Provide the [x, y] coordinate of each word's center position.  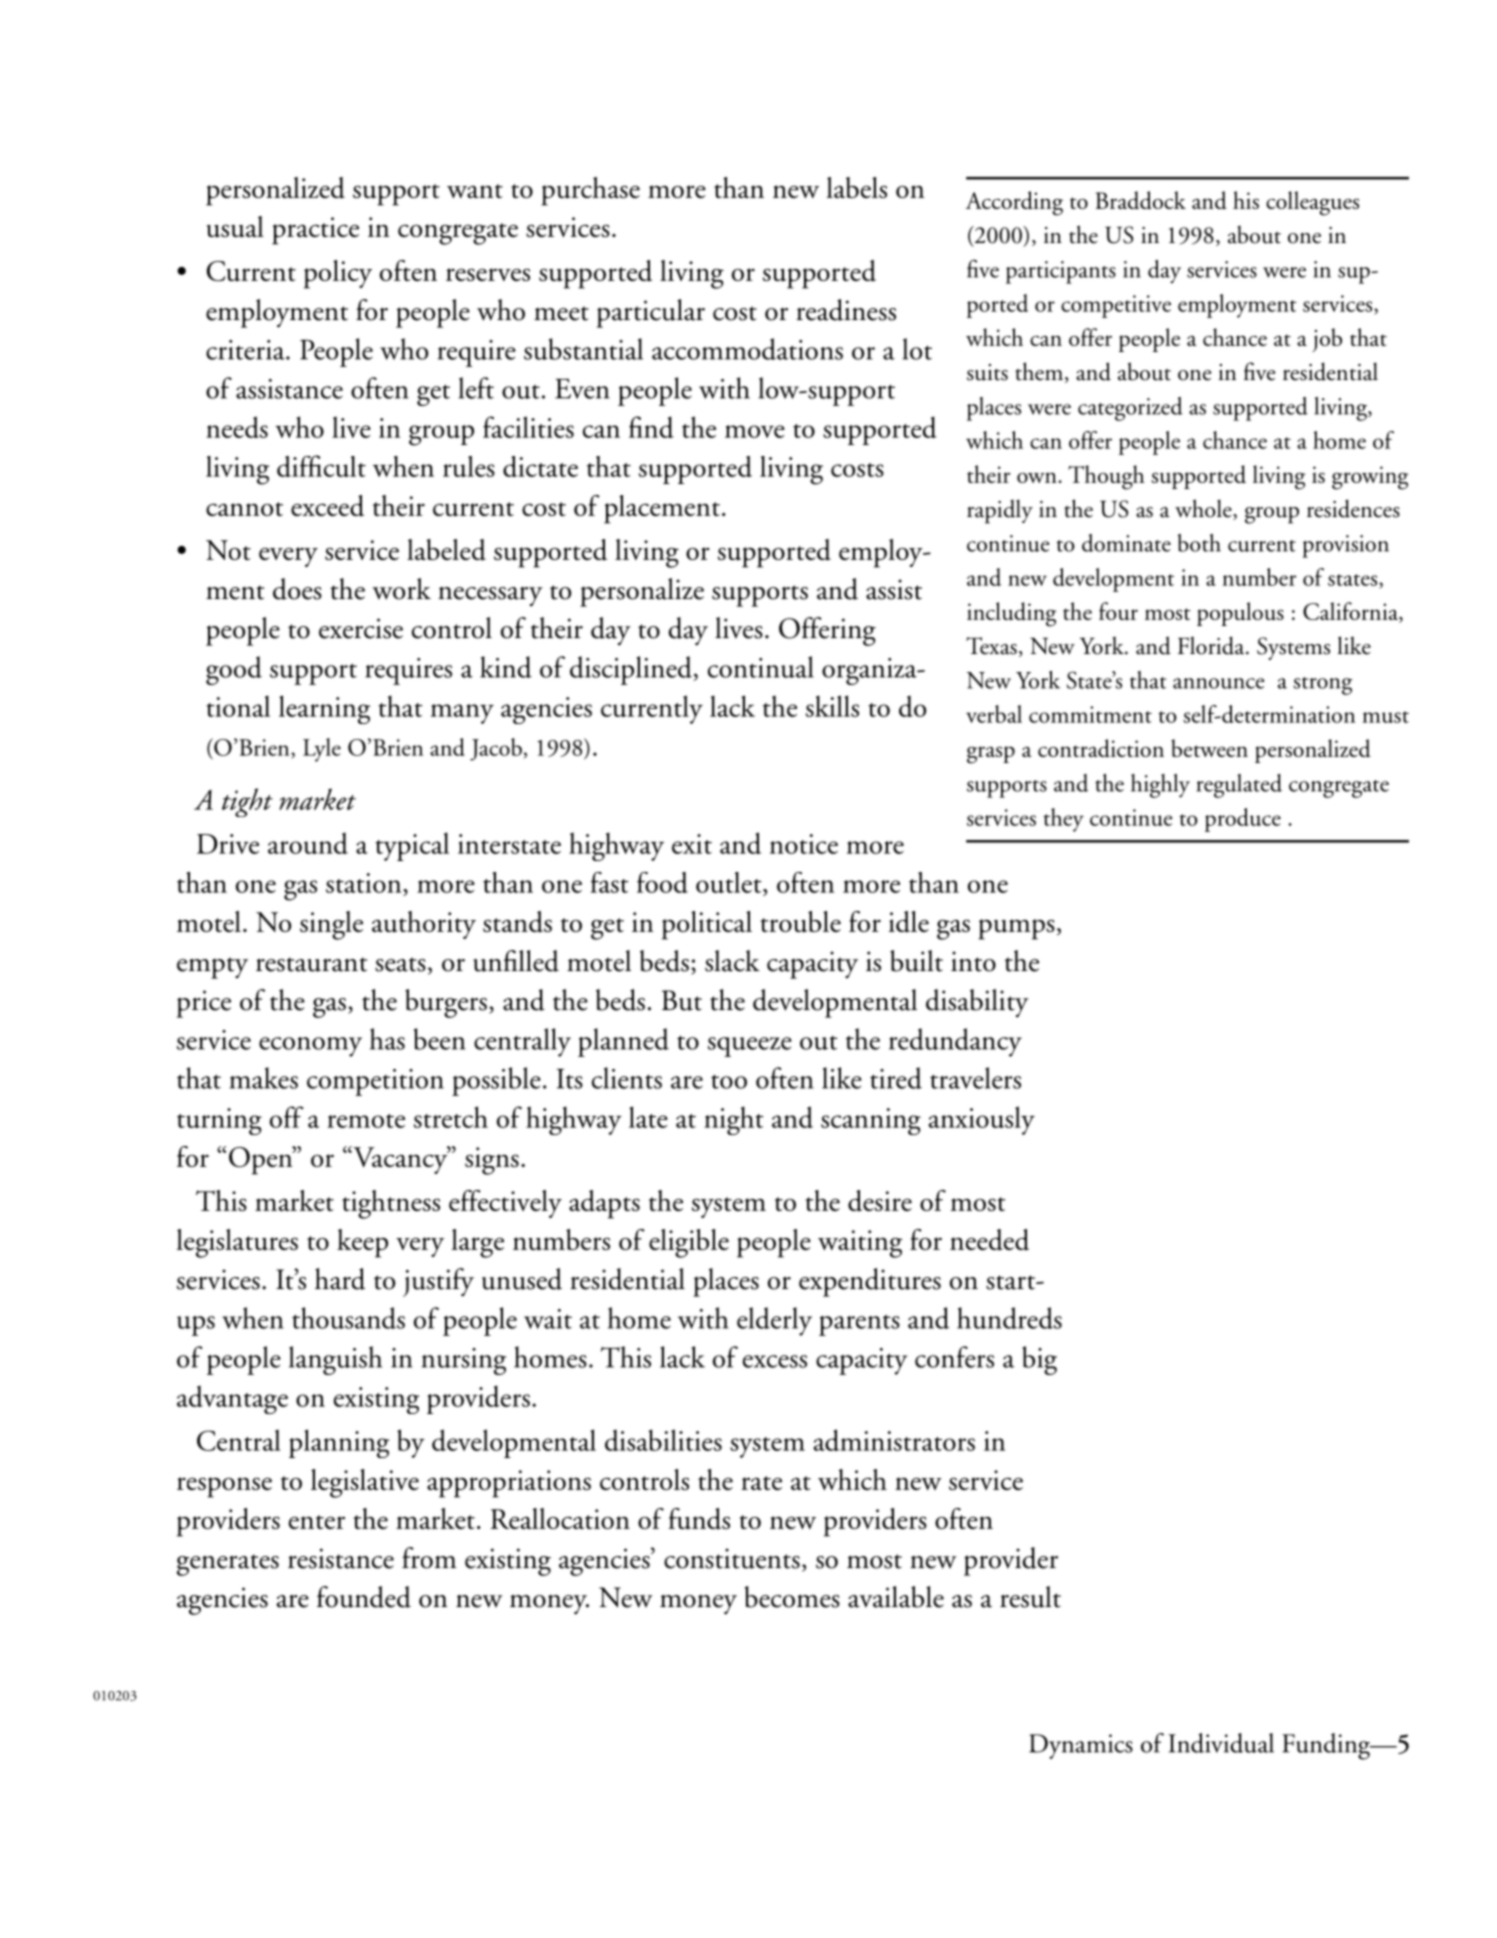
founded [364, 1597]
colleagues [1312, 203]
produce [1243, 820]
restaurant [311, 964]
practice [315, 231]
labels [857, 187]
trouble [801, 922]
